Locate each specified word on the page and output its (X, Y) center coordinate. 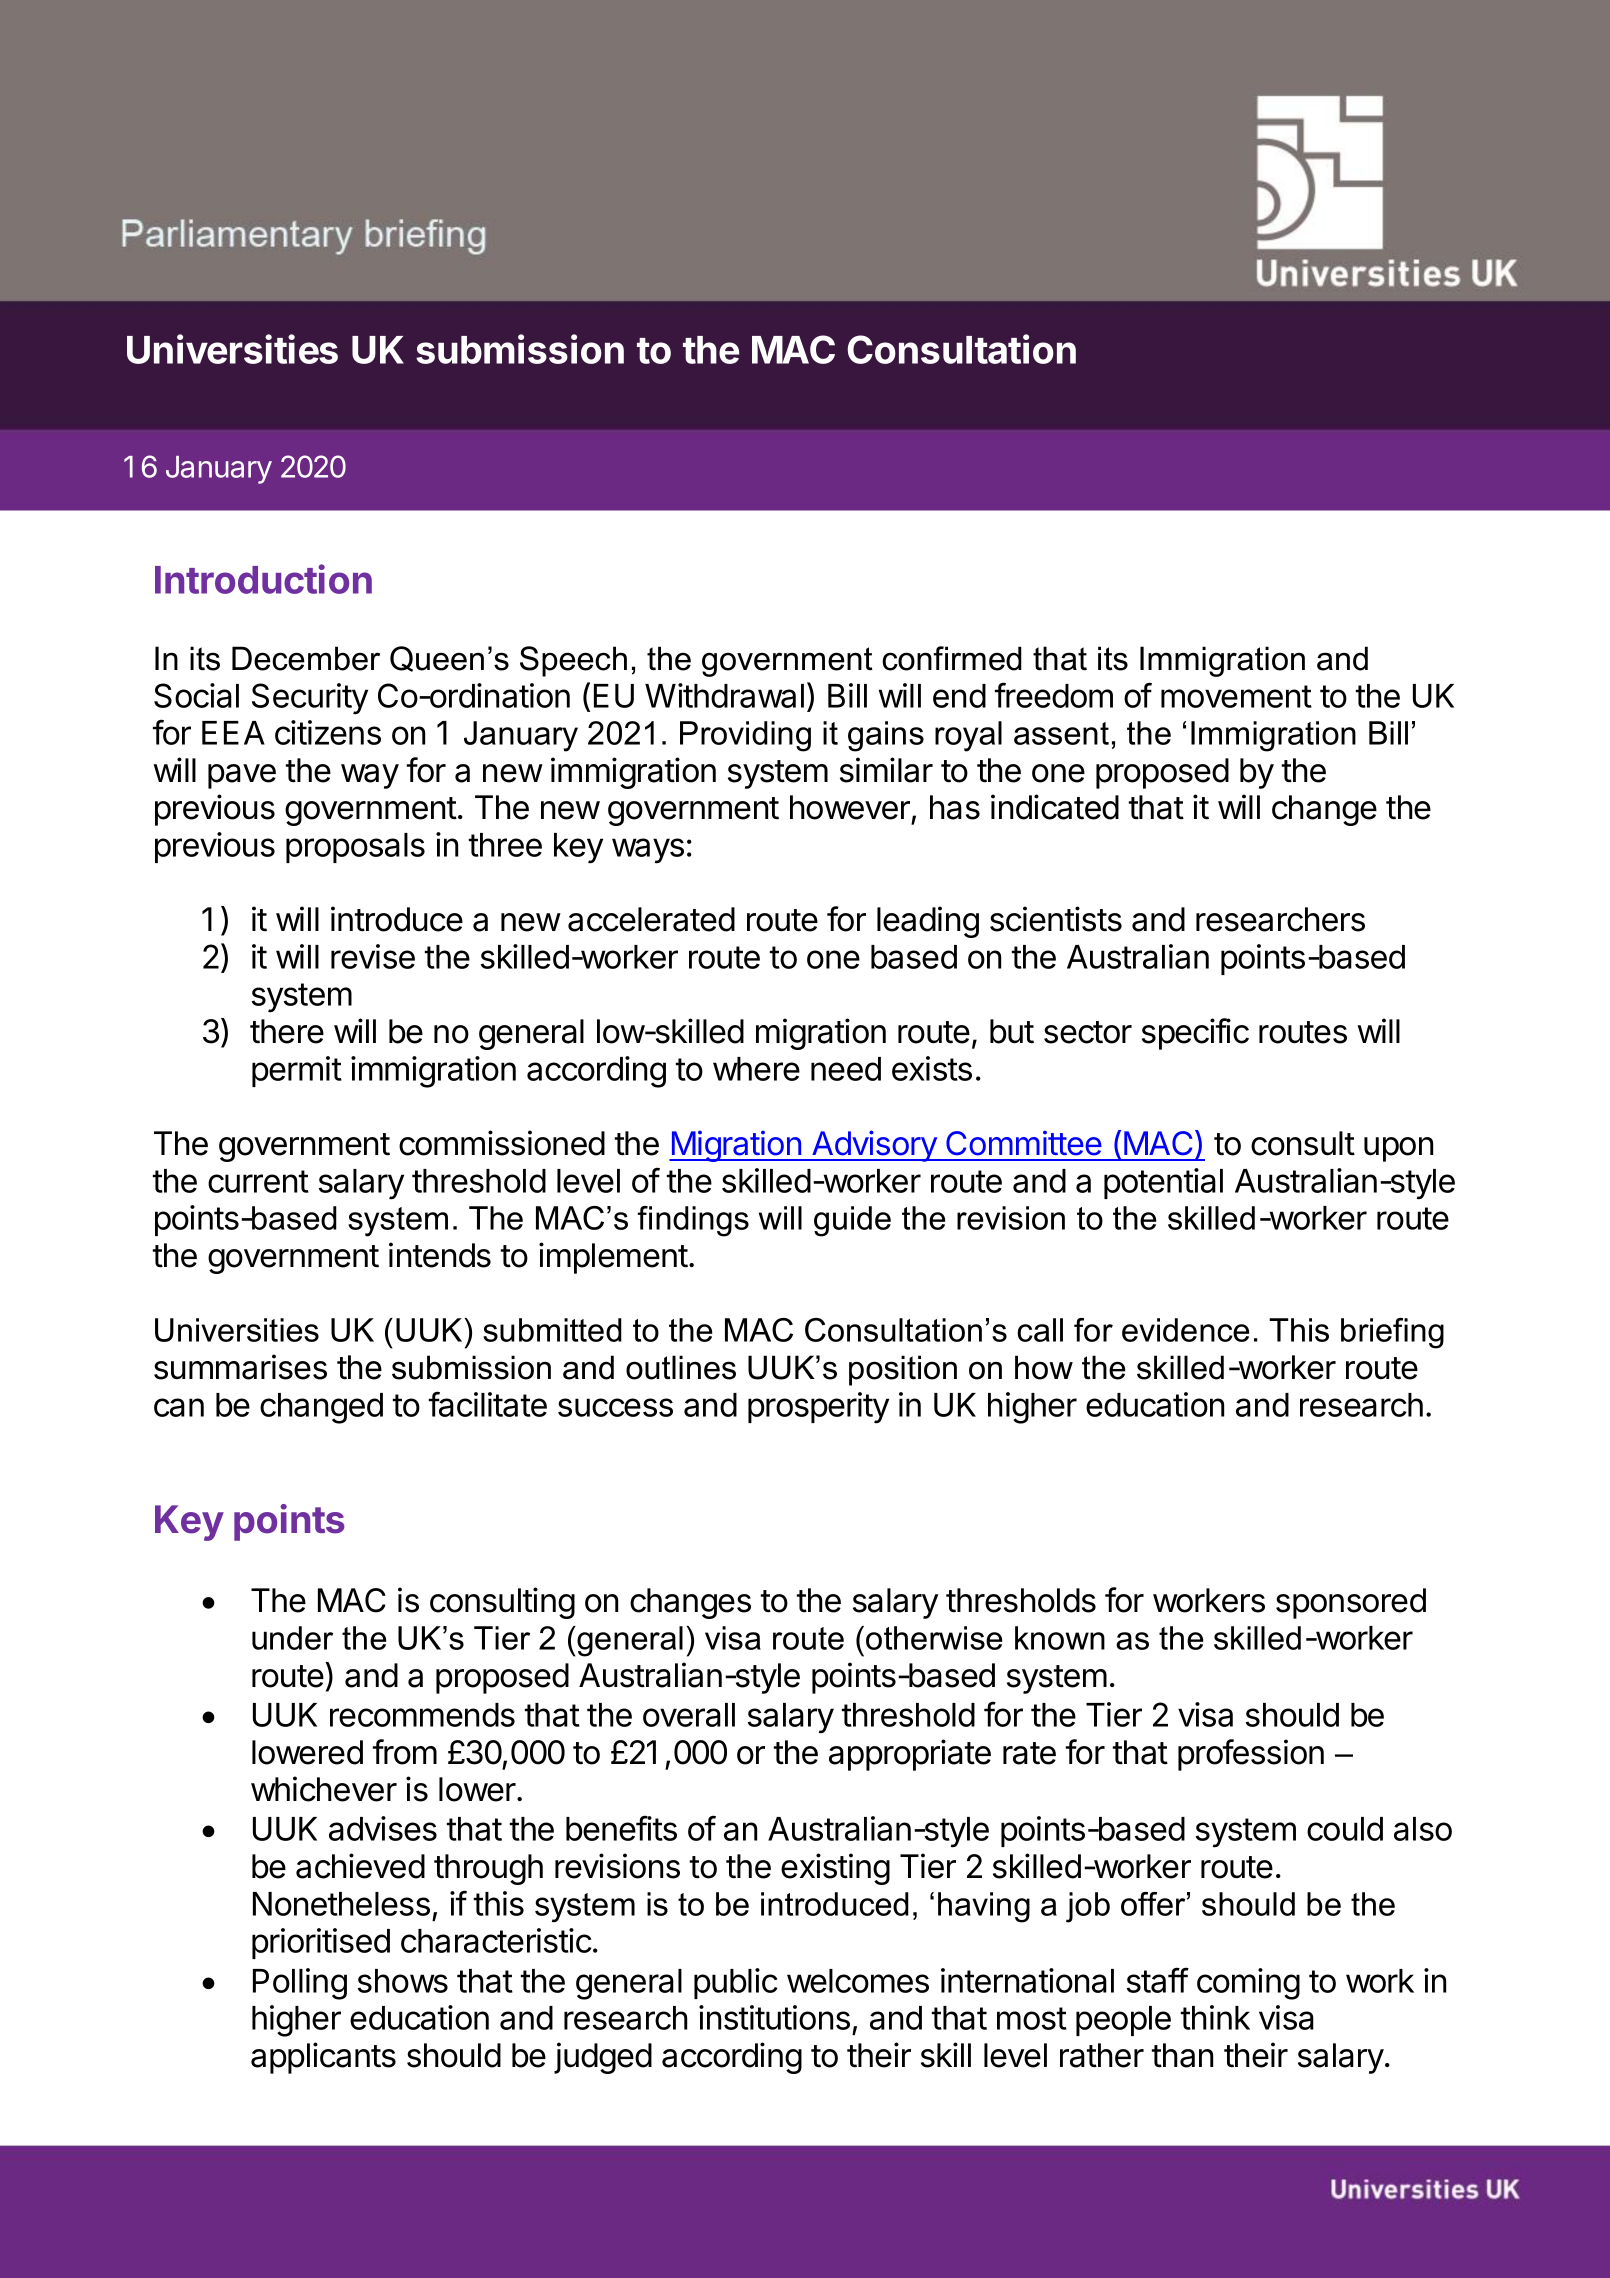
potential (1163, 1183)
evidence (1186, 1330)
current (258, 1181)
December (306, 658)
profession (1251, 1755)
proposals (355, 848)
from (405, 1752)
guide (852, 1221)
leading (928, 922)
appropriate (910, 1755)
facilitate (488, 1404)
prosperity (818, 1408)
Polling (300, 1984)
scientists (1056, 919)
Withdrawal (724, 695)
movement (1236, 696)
